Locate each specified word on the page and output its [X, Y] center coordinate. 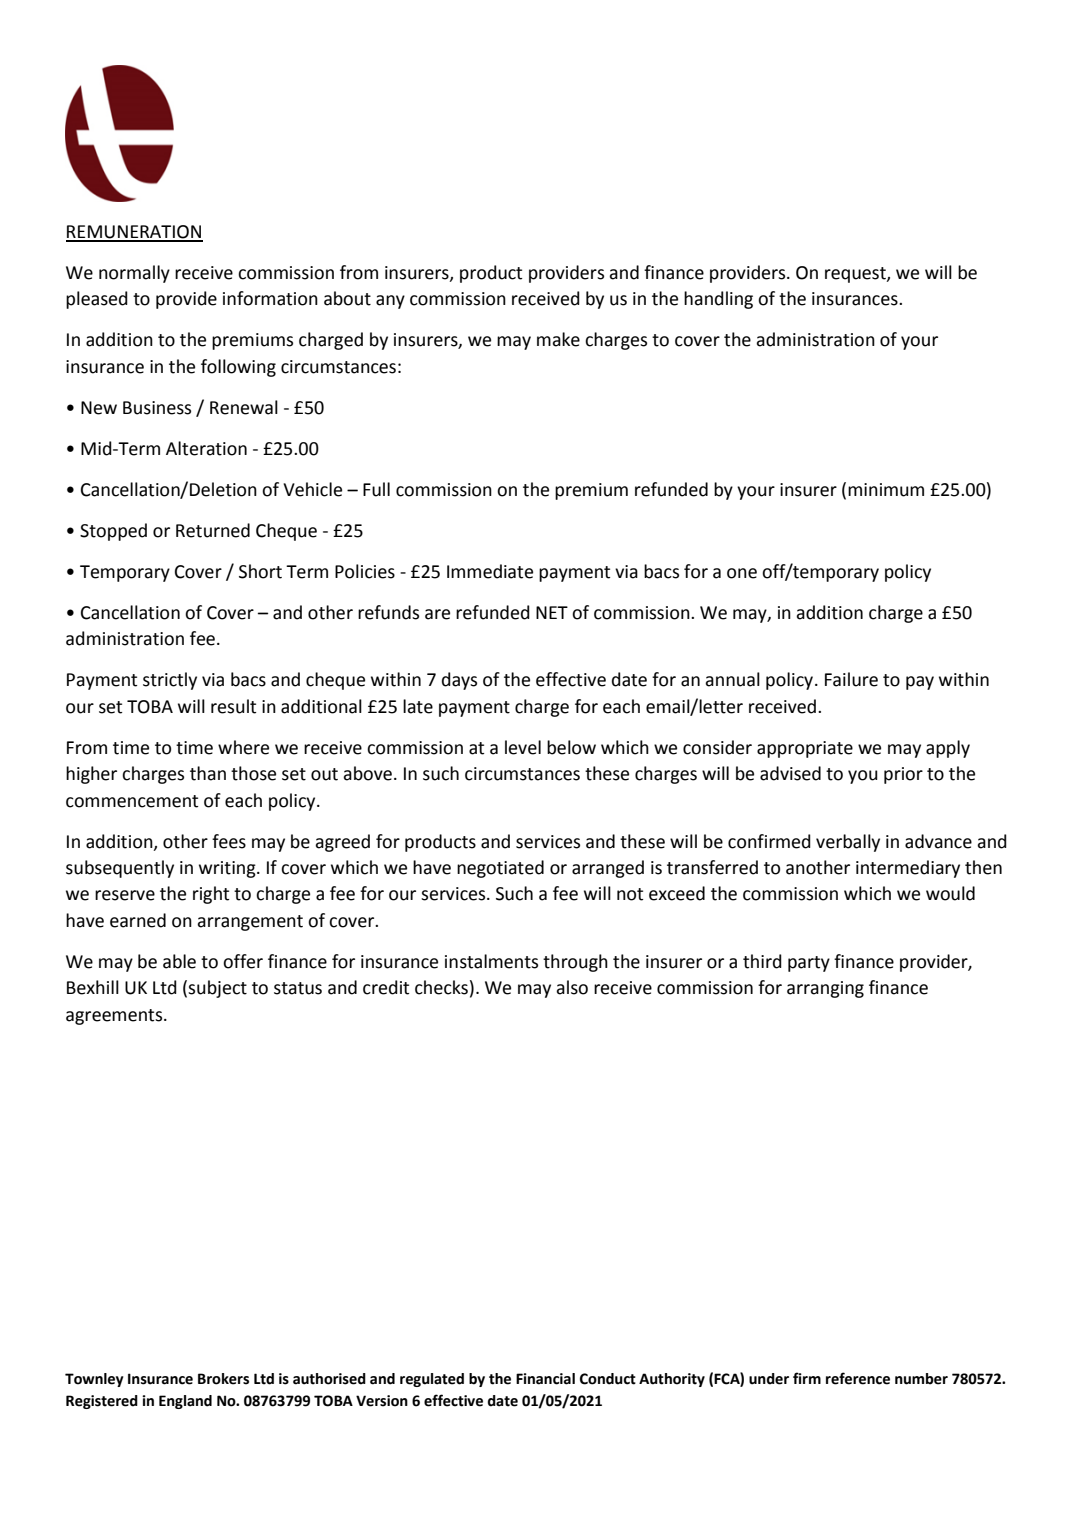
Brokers [223, 1379]
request [856, 275]
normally [134, 274]
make [558, 339]
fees [229, 841]
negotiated [500, 869]
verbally [848, 843]
